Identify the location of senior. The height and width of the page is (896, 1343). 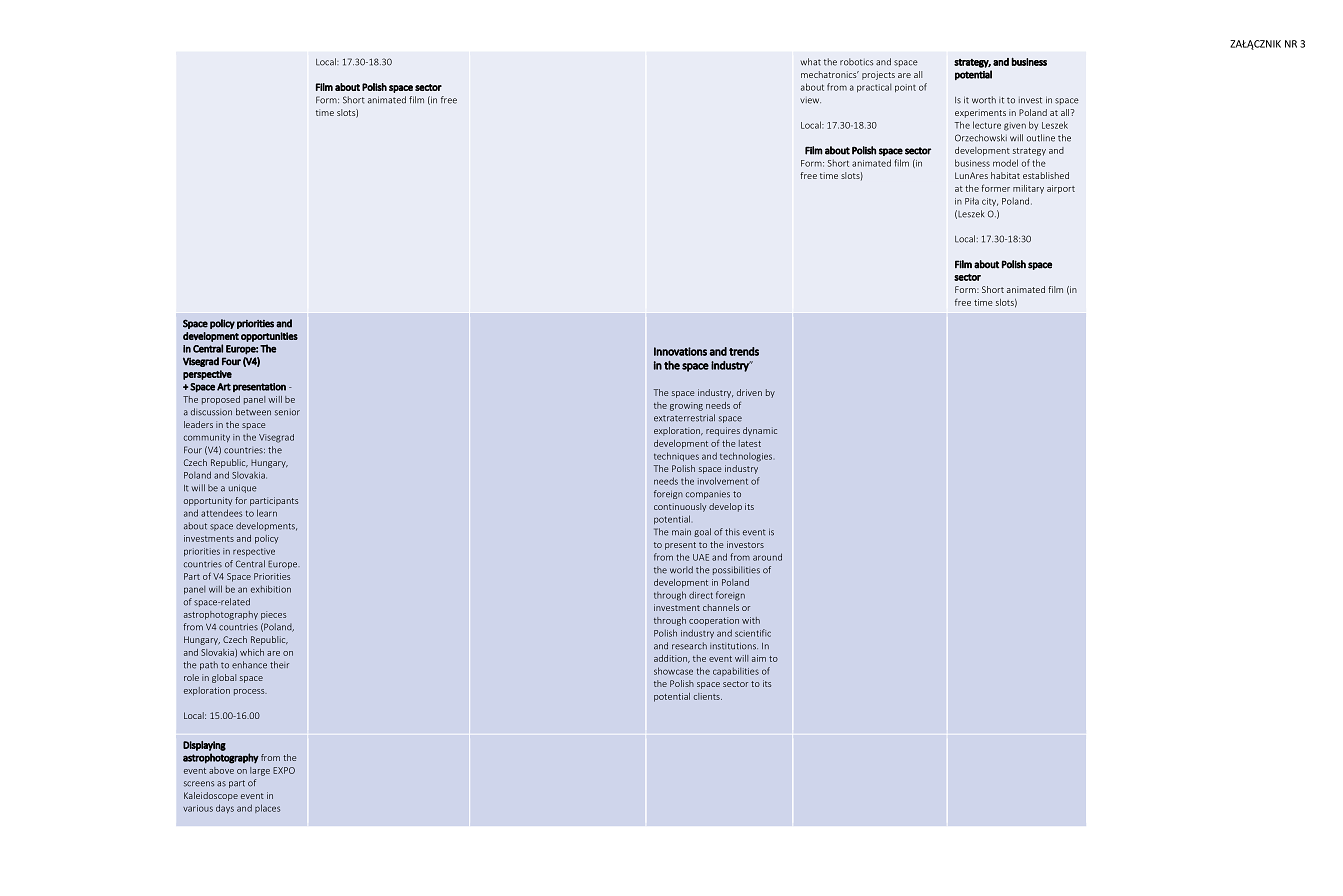
(287, 413).
